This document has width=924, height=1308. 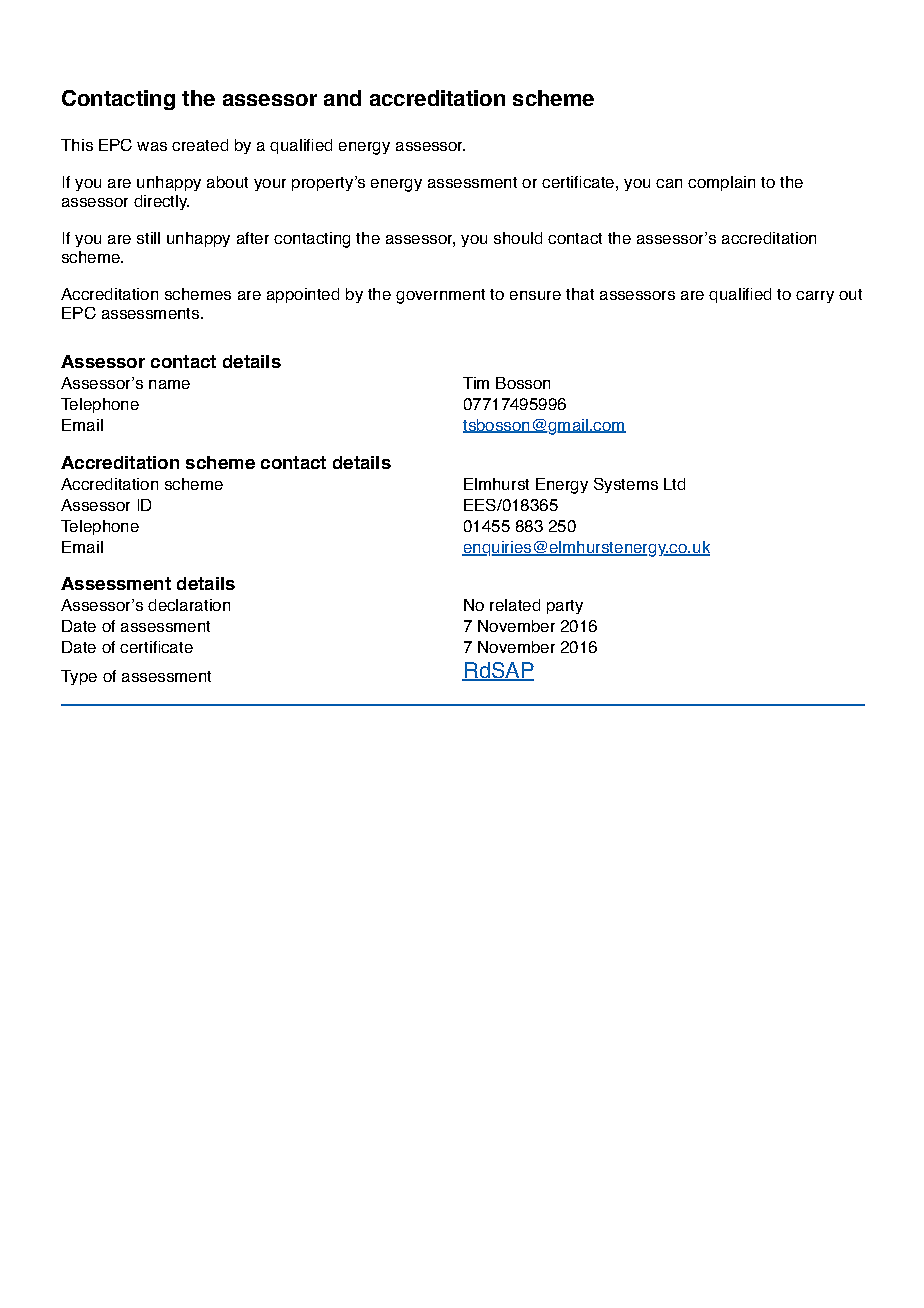 What do you see at coordinates (515, 605) in the document?
I see `related` at bounding box center [515, 605].
